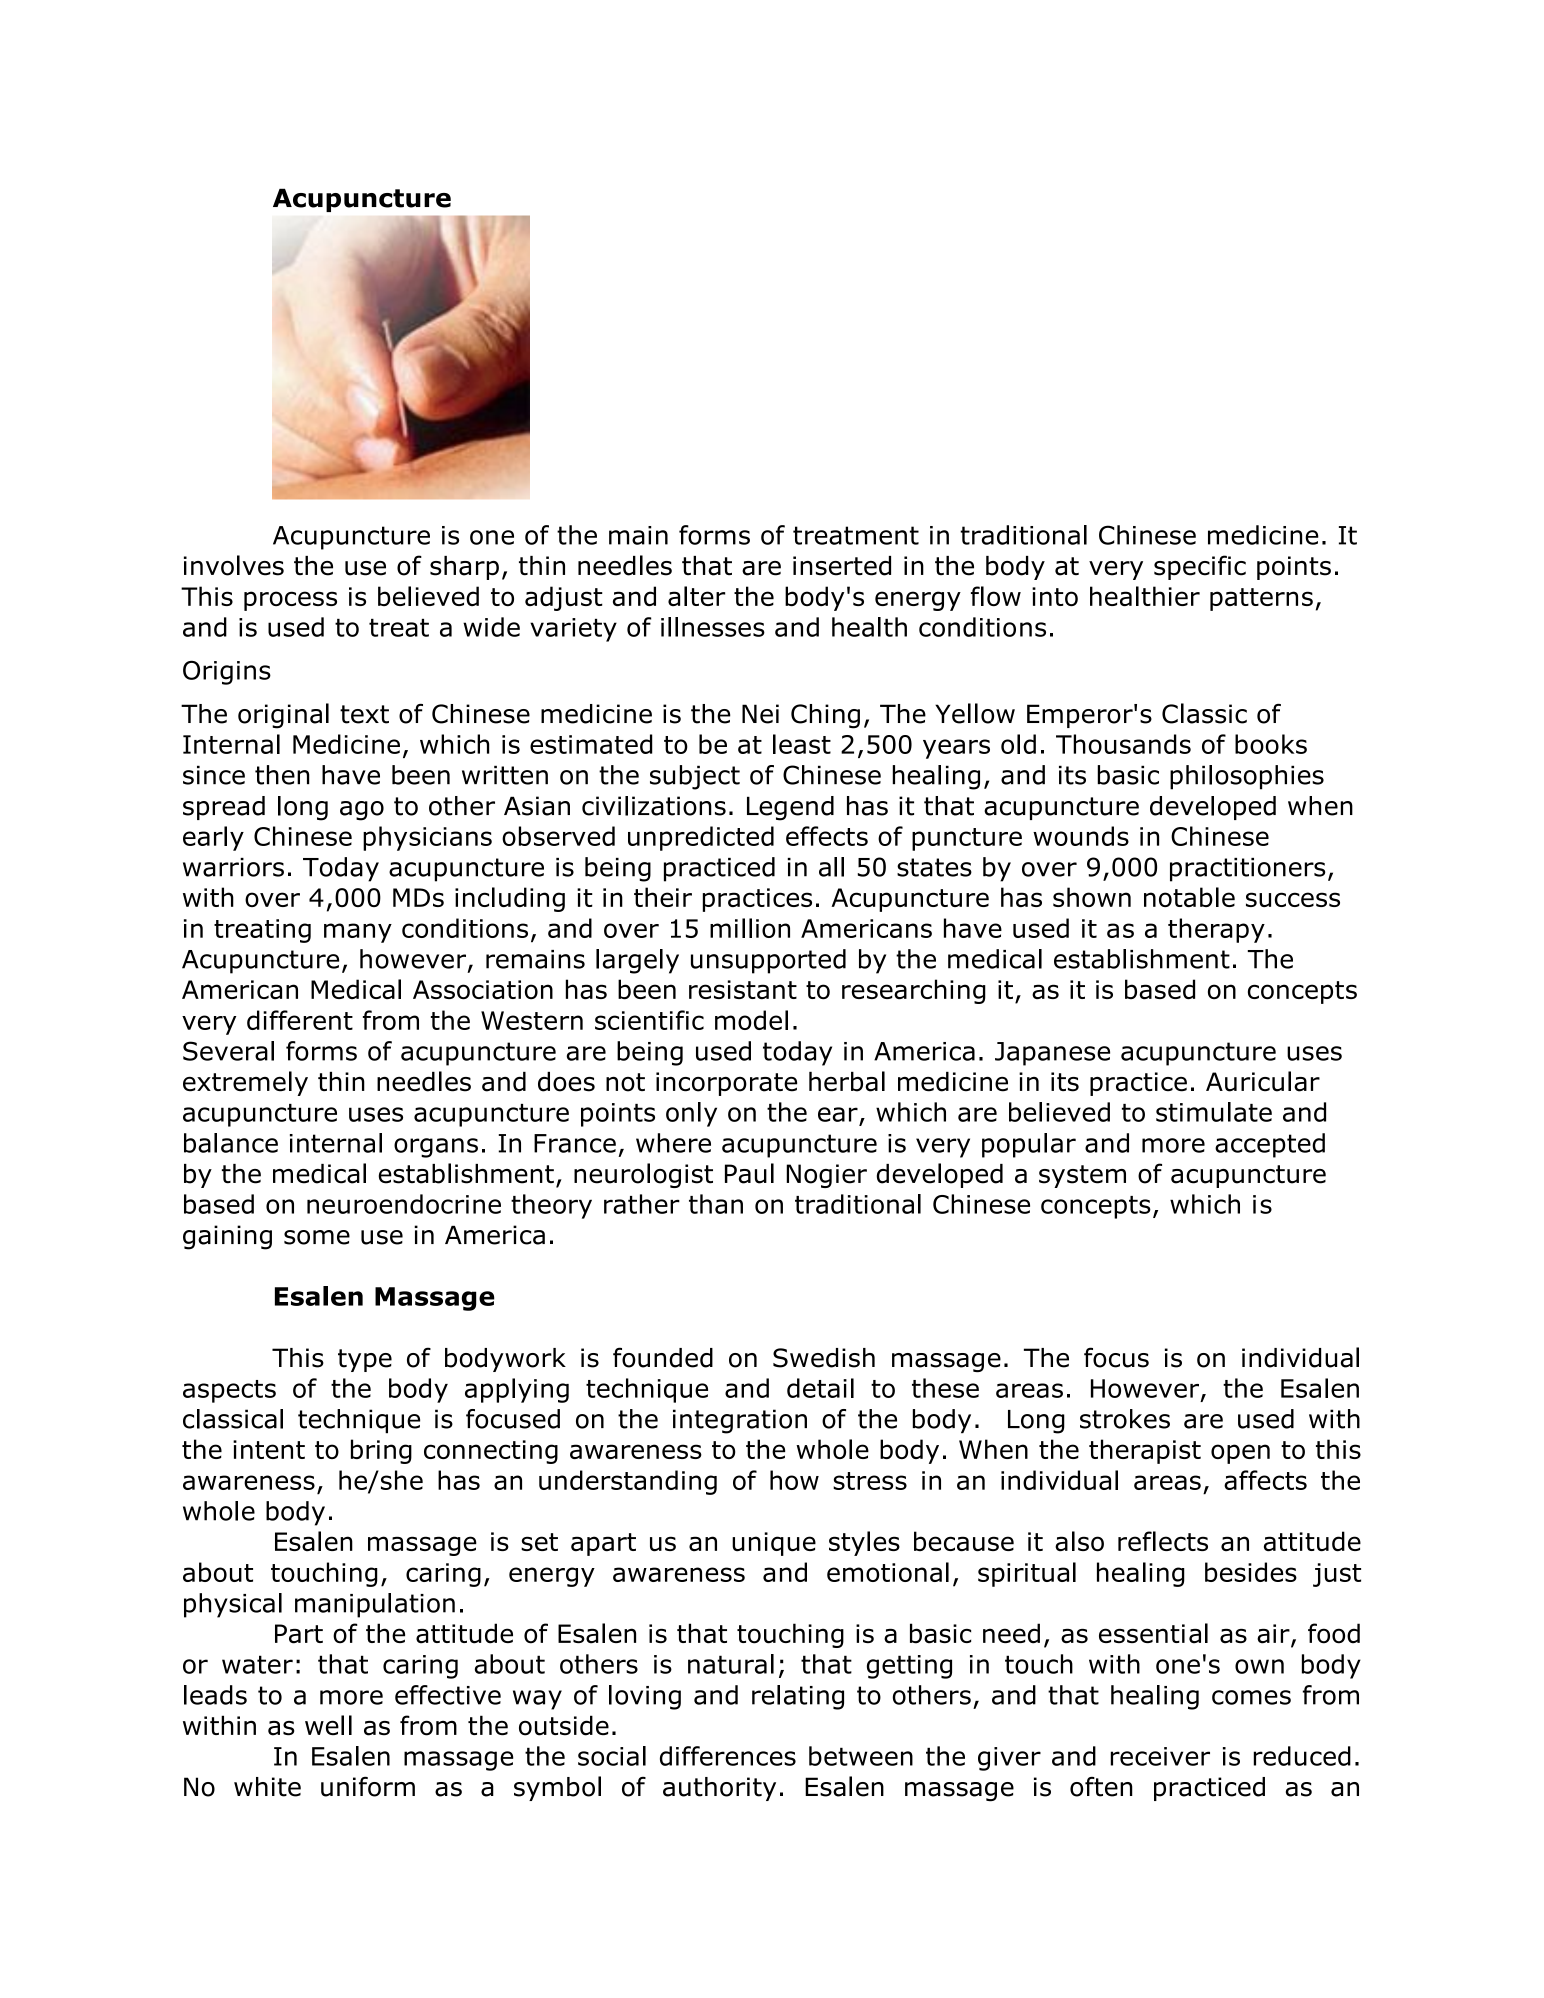 This screenshot has height=1998, width=1544. Describe the element at coordinates (824, 1358) in the screenshot. I see `Swedish` at that location.
